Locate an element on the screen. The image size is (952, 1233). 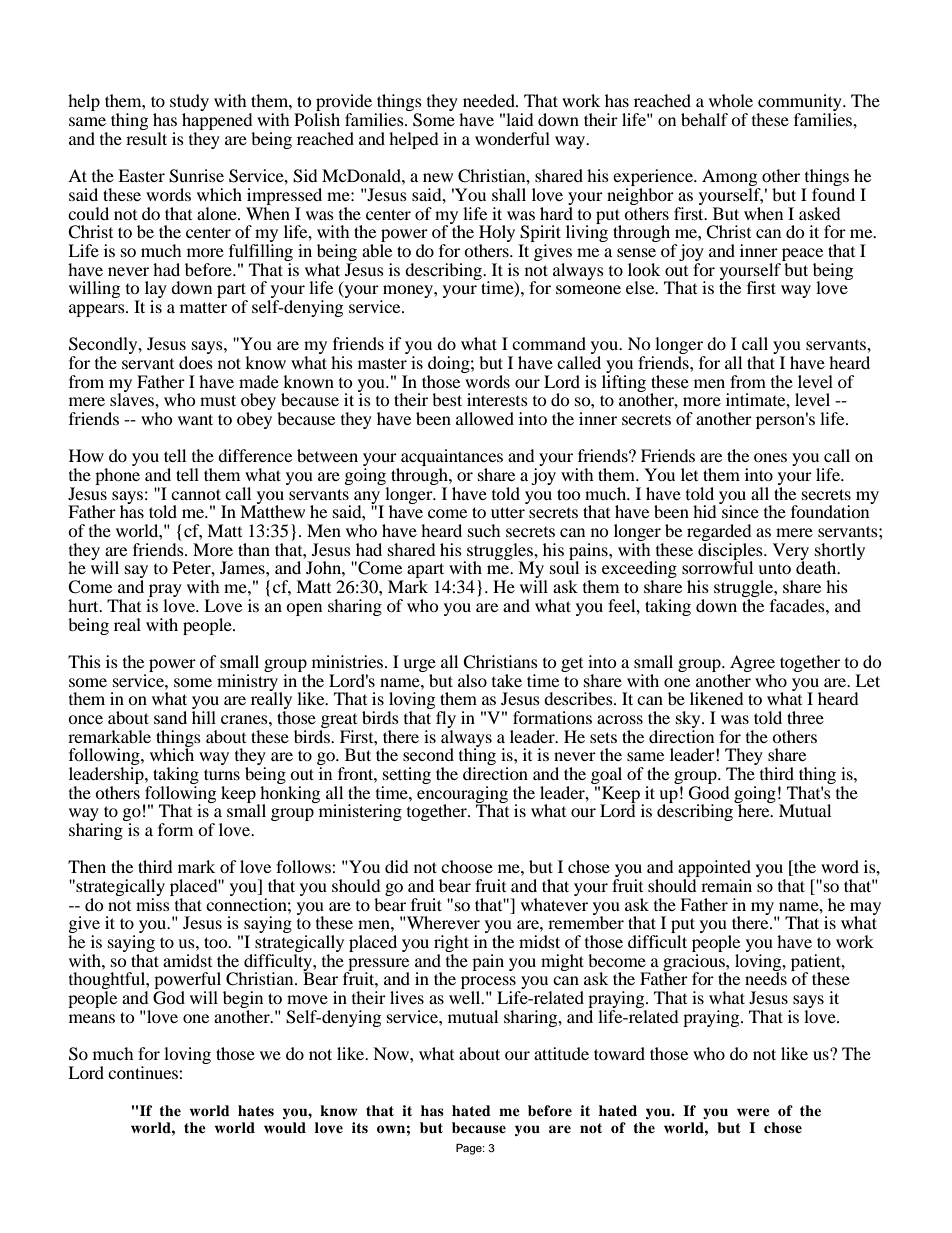
want is located at coordinates (195, 419).
